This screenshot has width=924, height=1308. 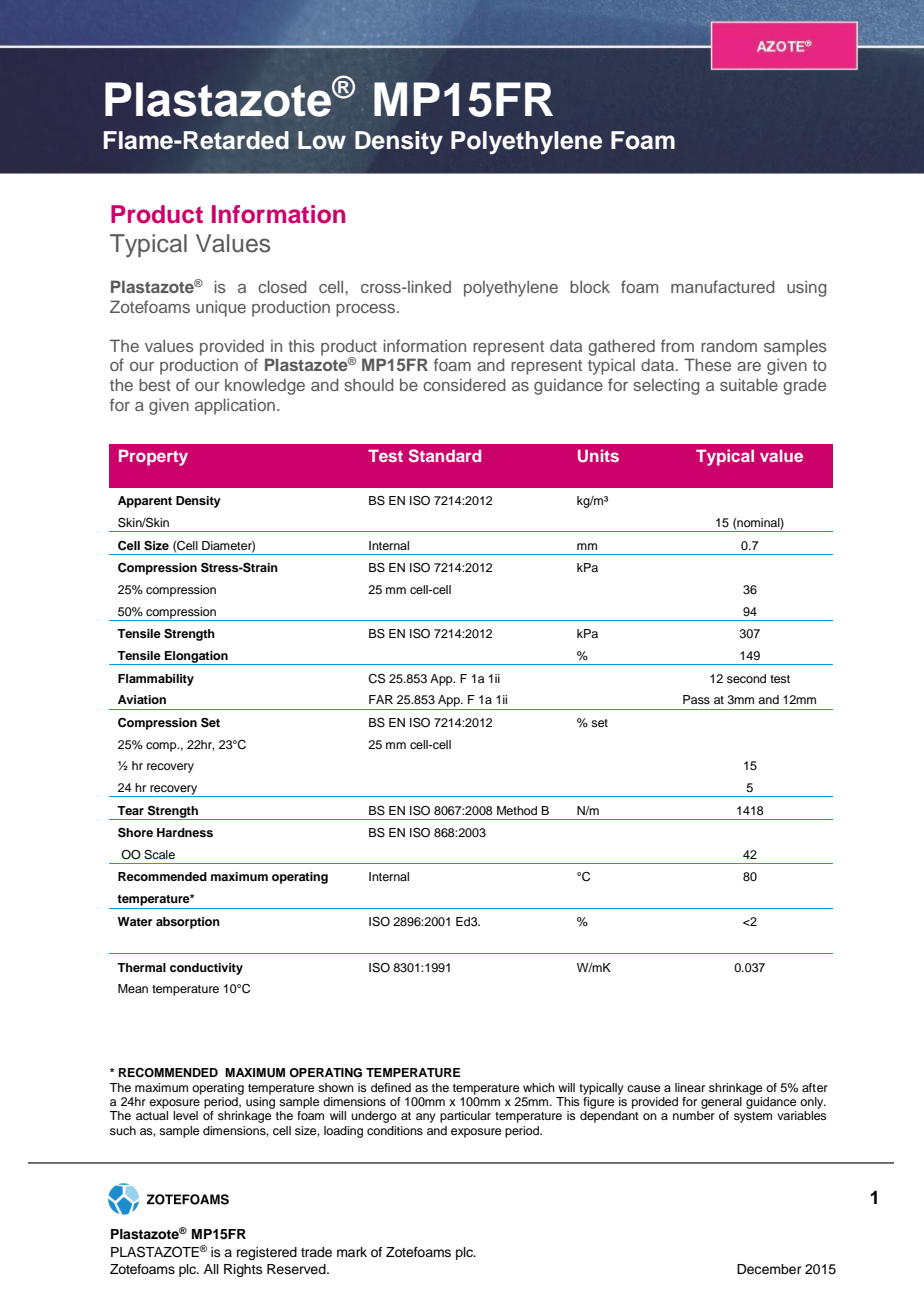 What do you see at coordinates (381, 699) in the screenshot?
I see `FAR` at bounding box center [381, 699].
